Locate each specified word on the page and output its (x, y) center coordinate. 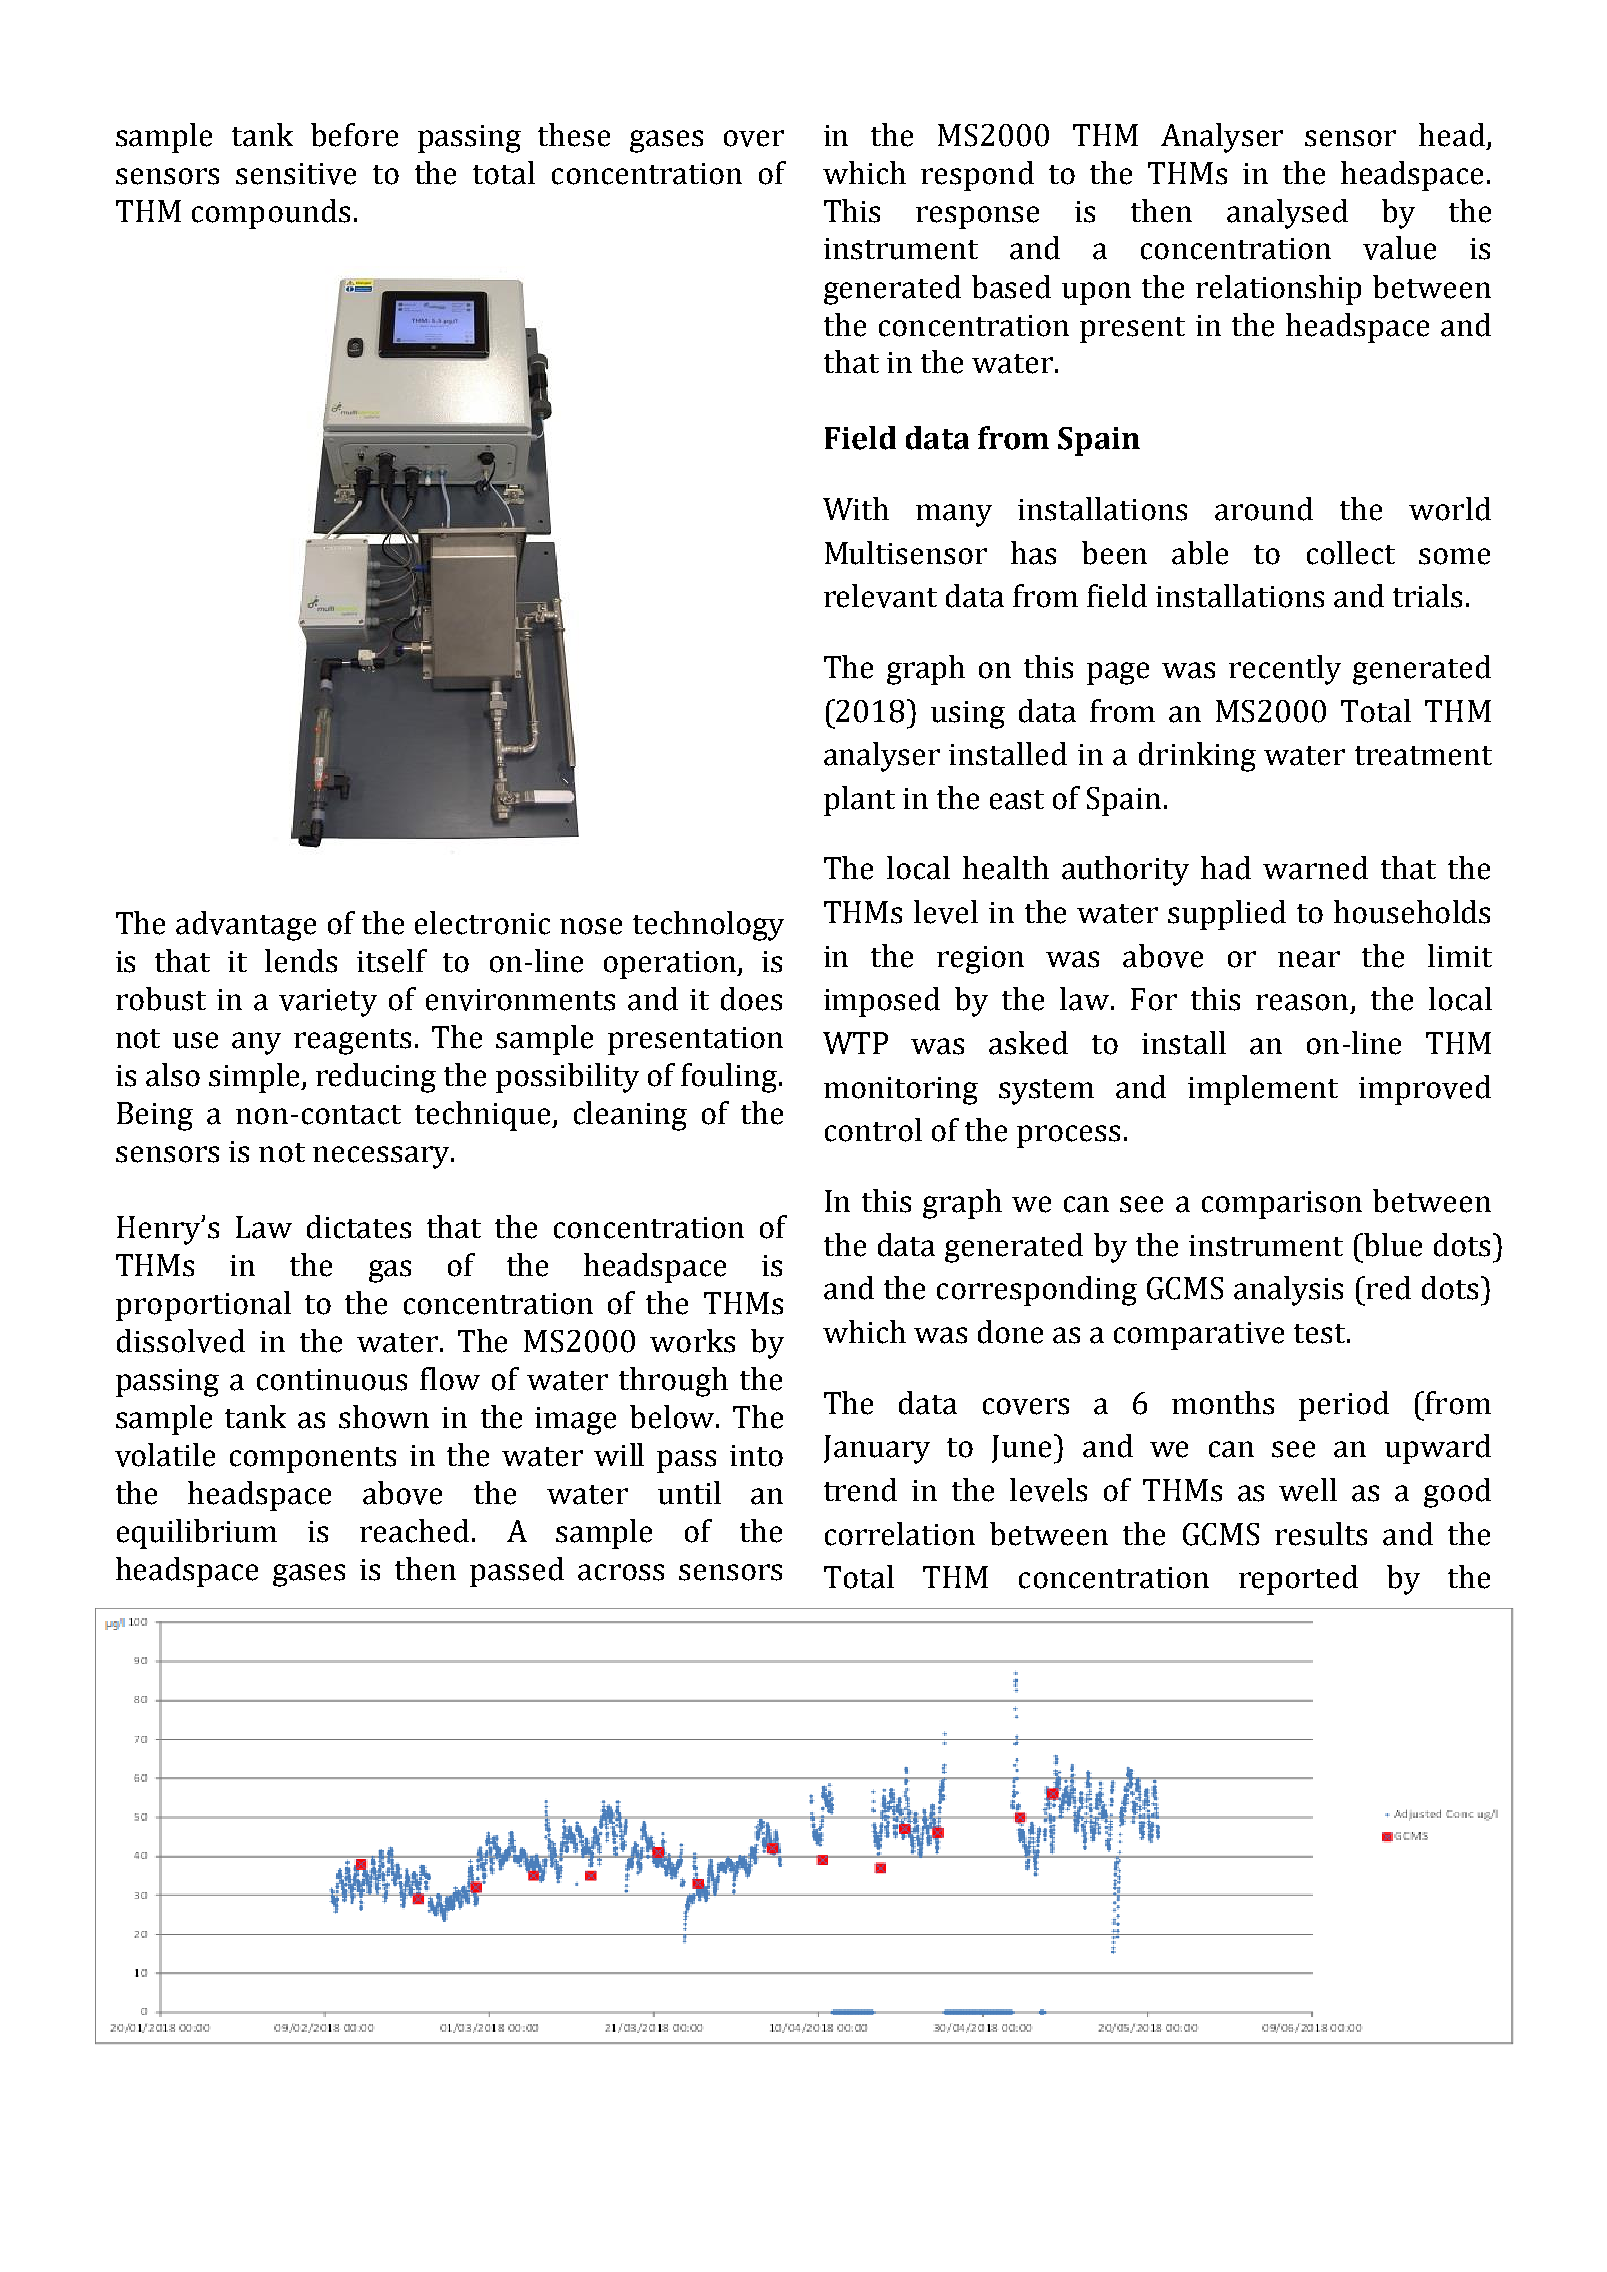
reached (414, 1531)
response (977, 217)
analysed (1287, 214)
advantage (246, 926)
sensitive (296, 174)
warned (1315, 868)
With (856, 508)
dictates (359, 1227)
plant (859, 801)
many (954, 515)
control (873, 1130)
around (1264, 509)
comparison (1282, 1205)
